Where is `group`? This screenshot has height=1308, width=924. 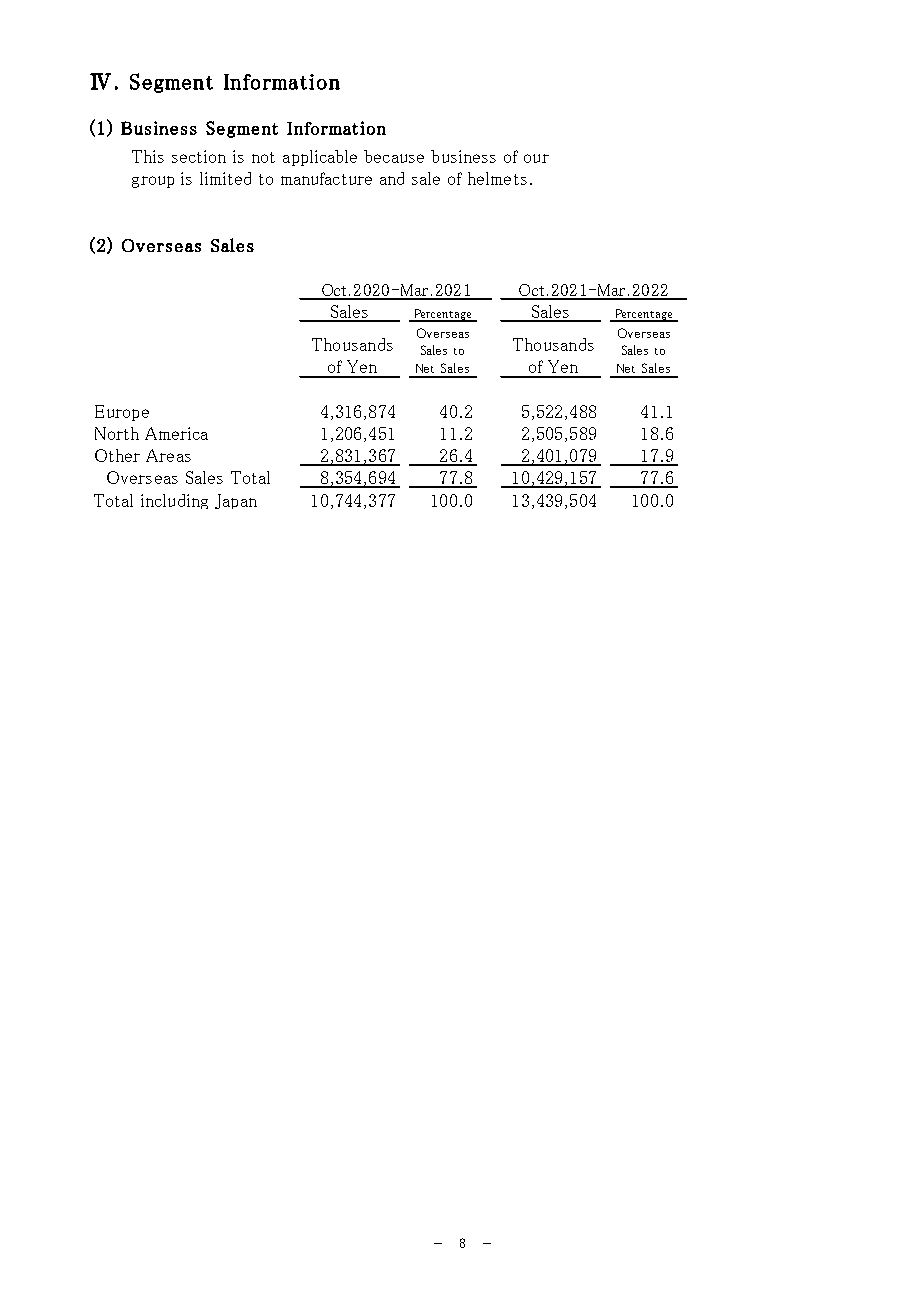
group is located at coordinates (153, 182).
